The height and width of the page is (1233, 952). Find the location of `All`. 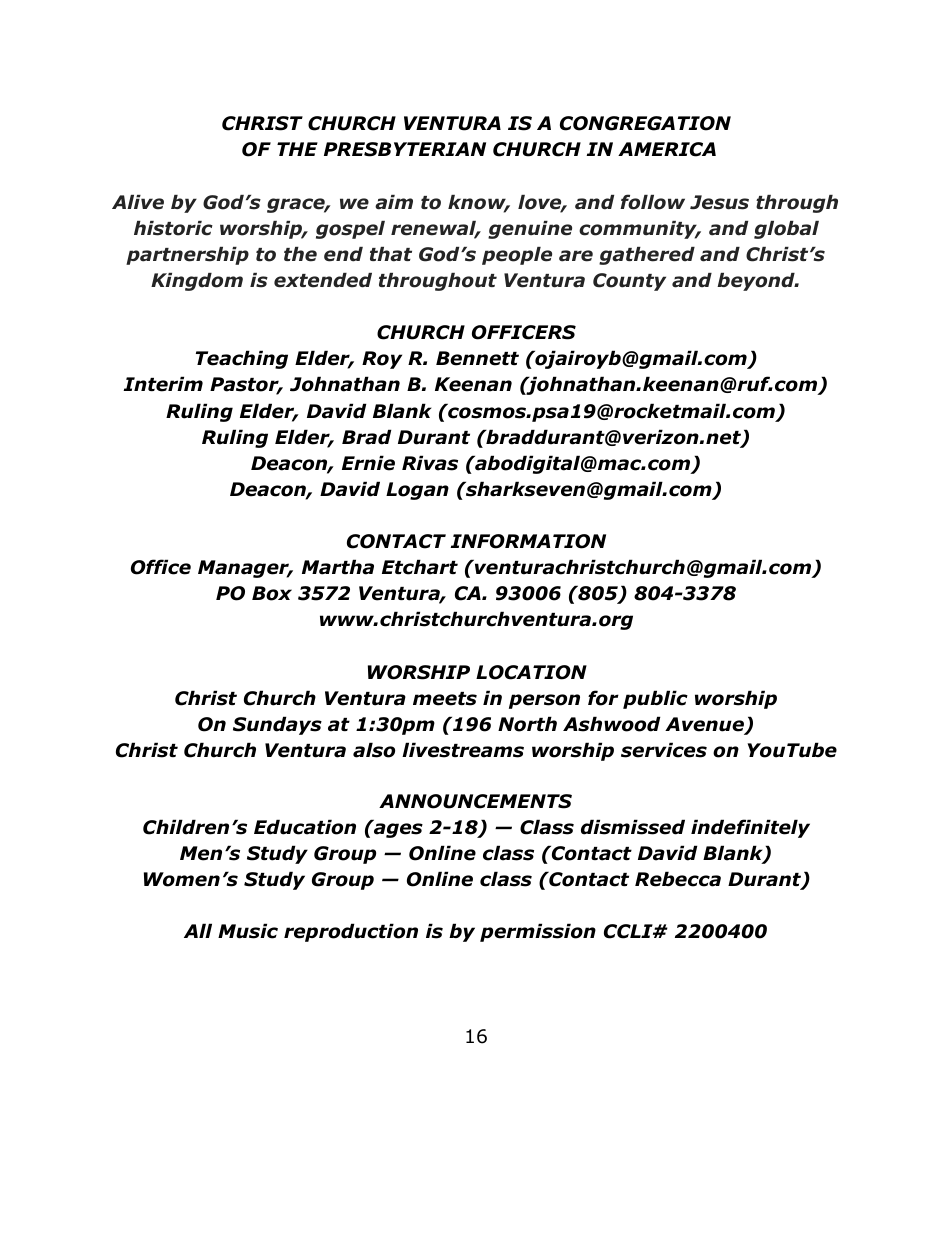

All is located at coordinates (198, 930).
